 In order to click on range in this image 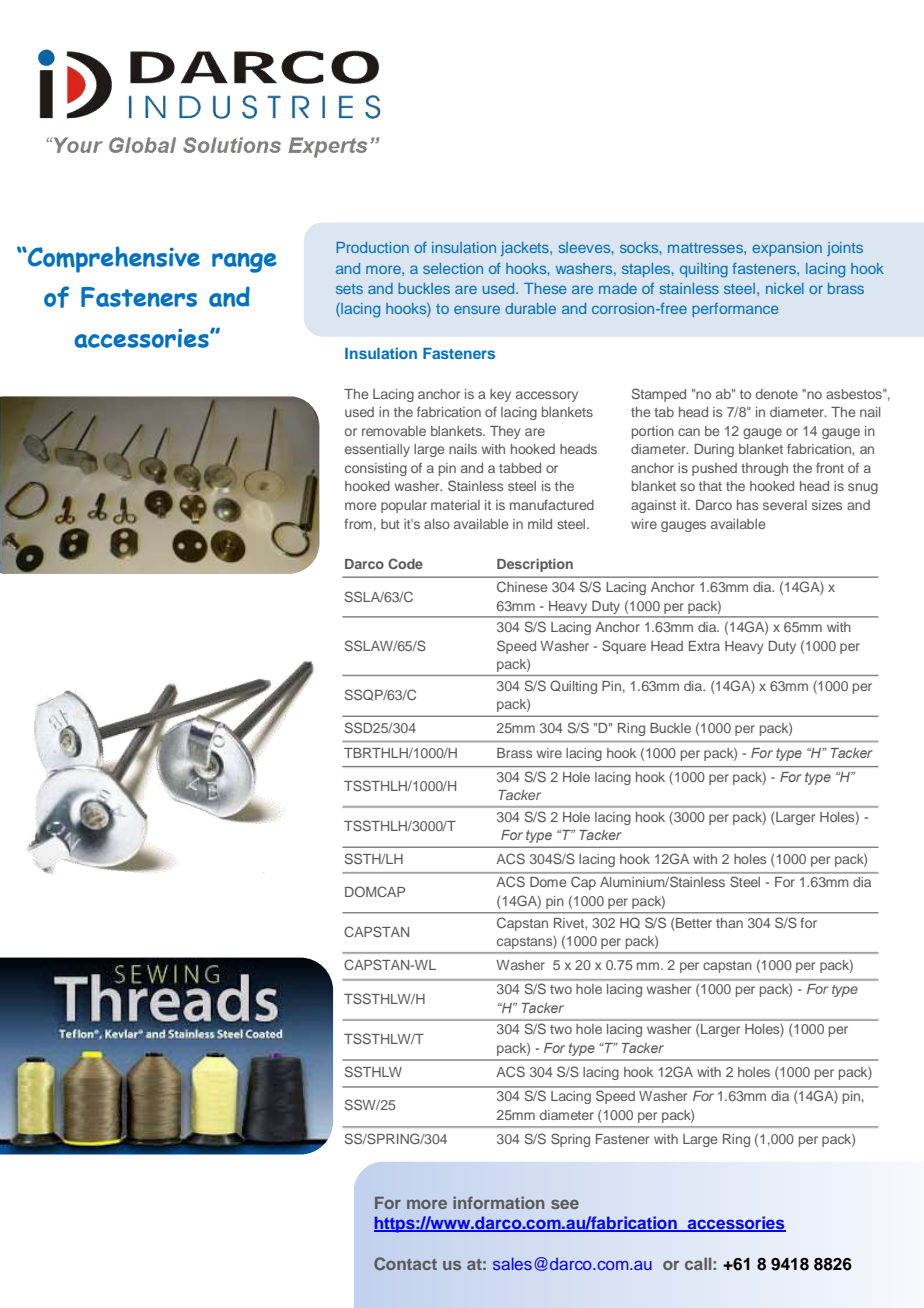, I will do `click(244, 263)`.
